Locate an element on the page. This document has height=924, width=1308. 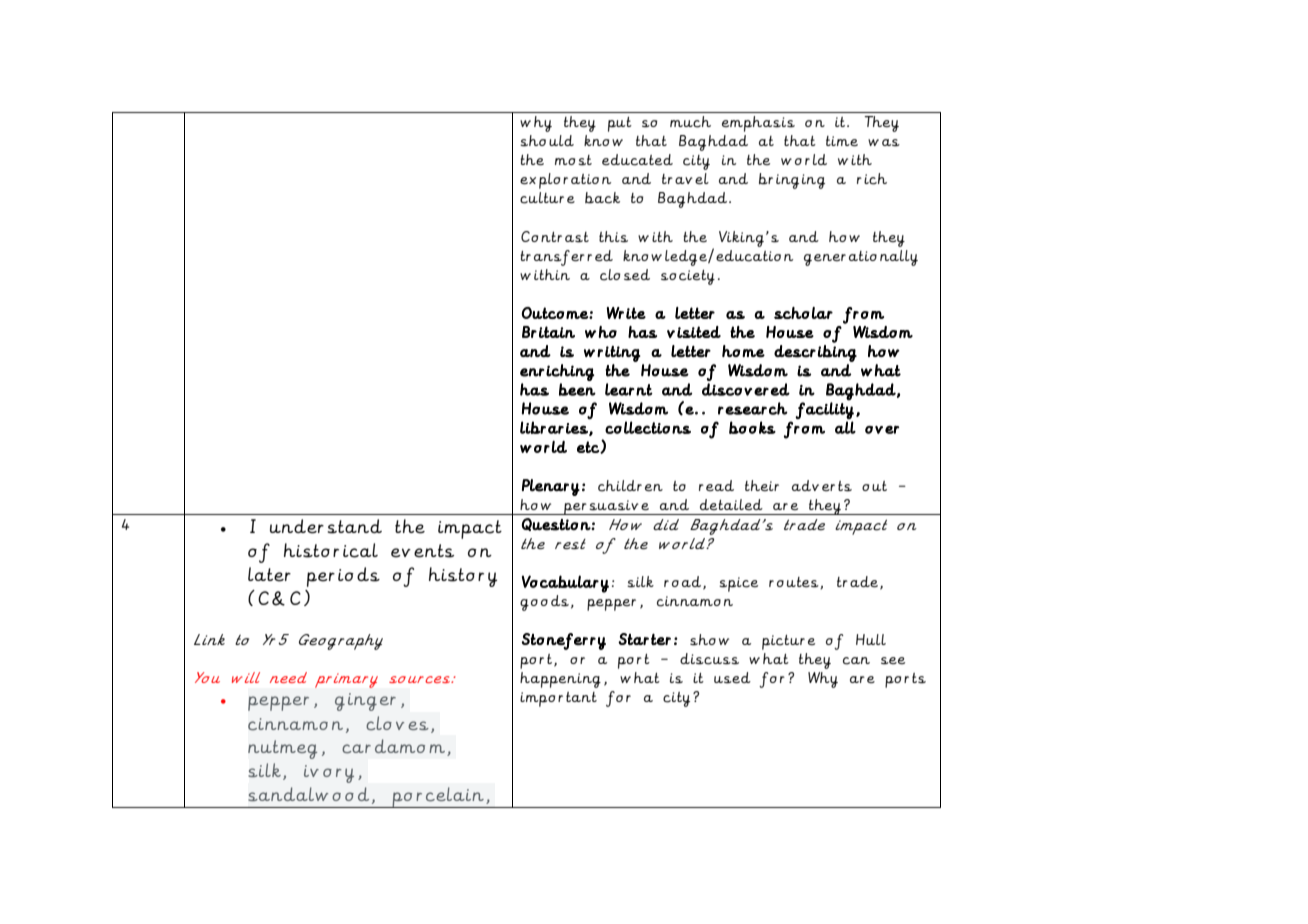
understand is located at coordinates (326, 526).
